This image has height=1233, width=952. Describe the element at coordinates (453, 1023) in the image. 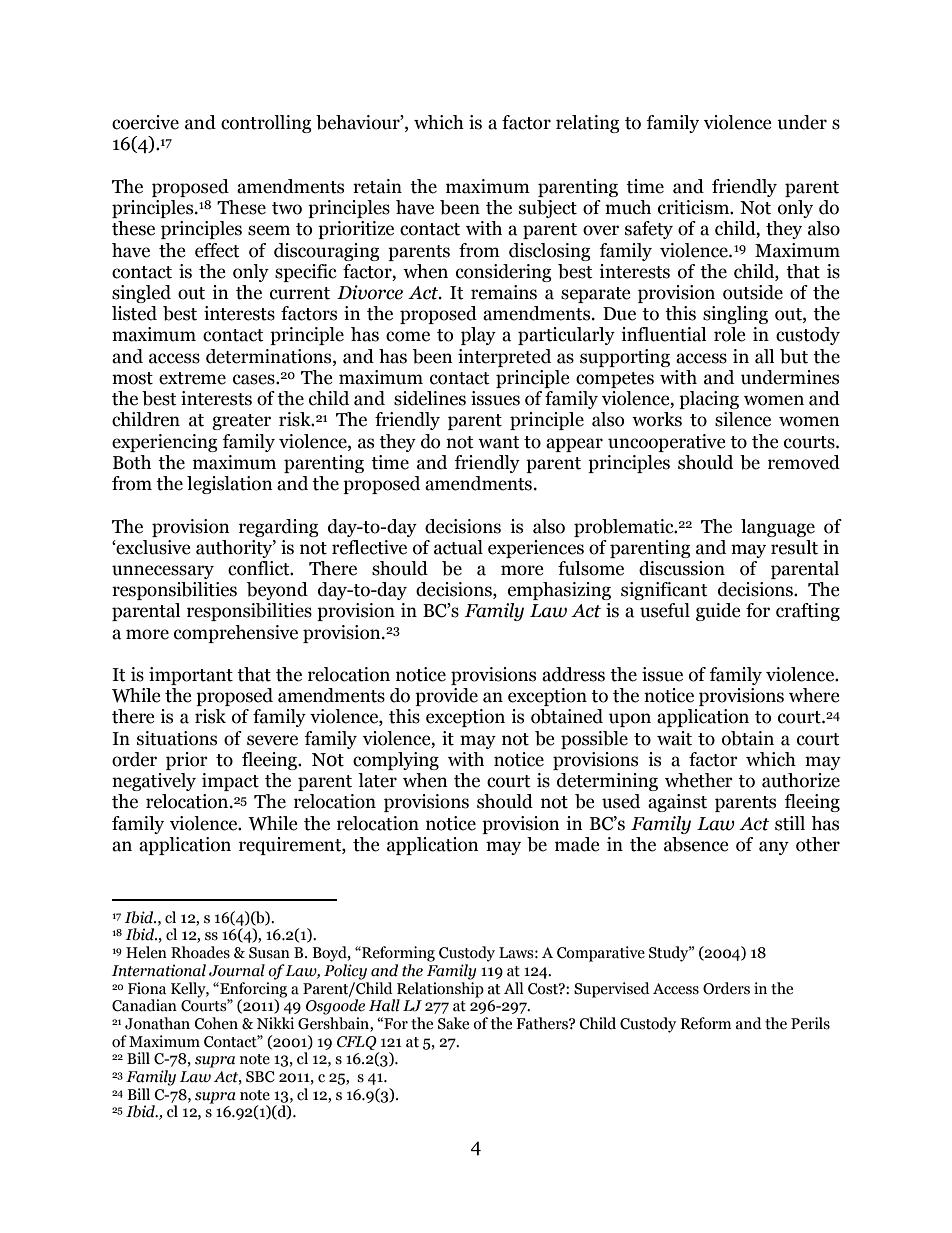

I see `Sake` at that location.
